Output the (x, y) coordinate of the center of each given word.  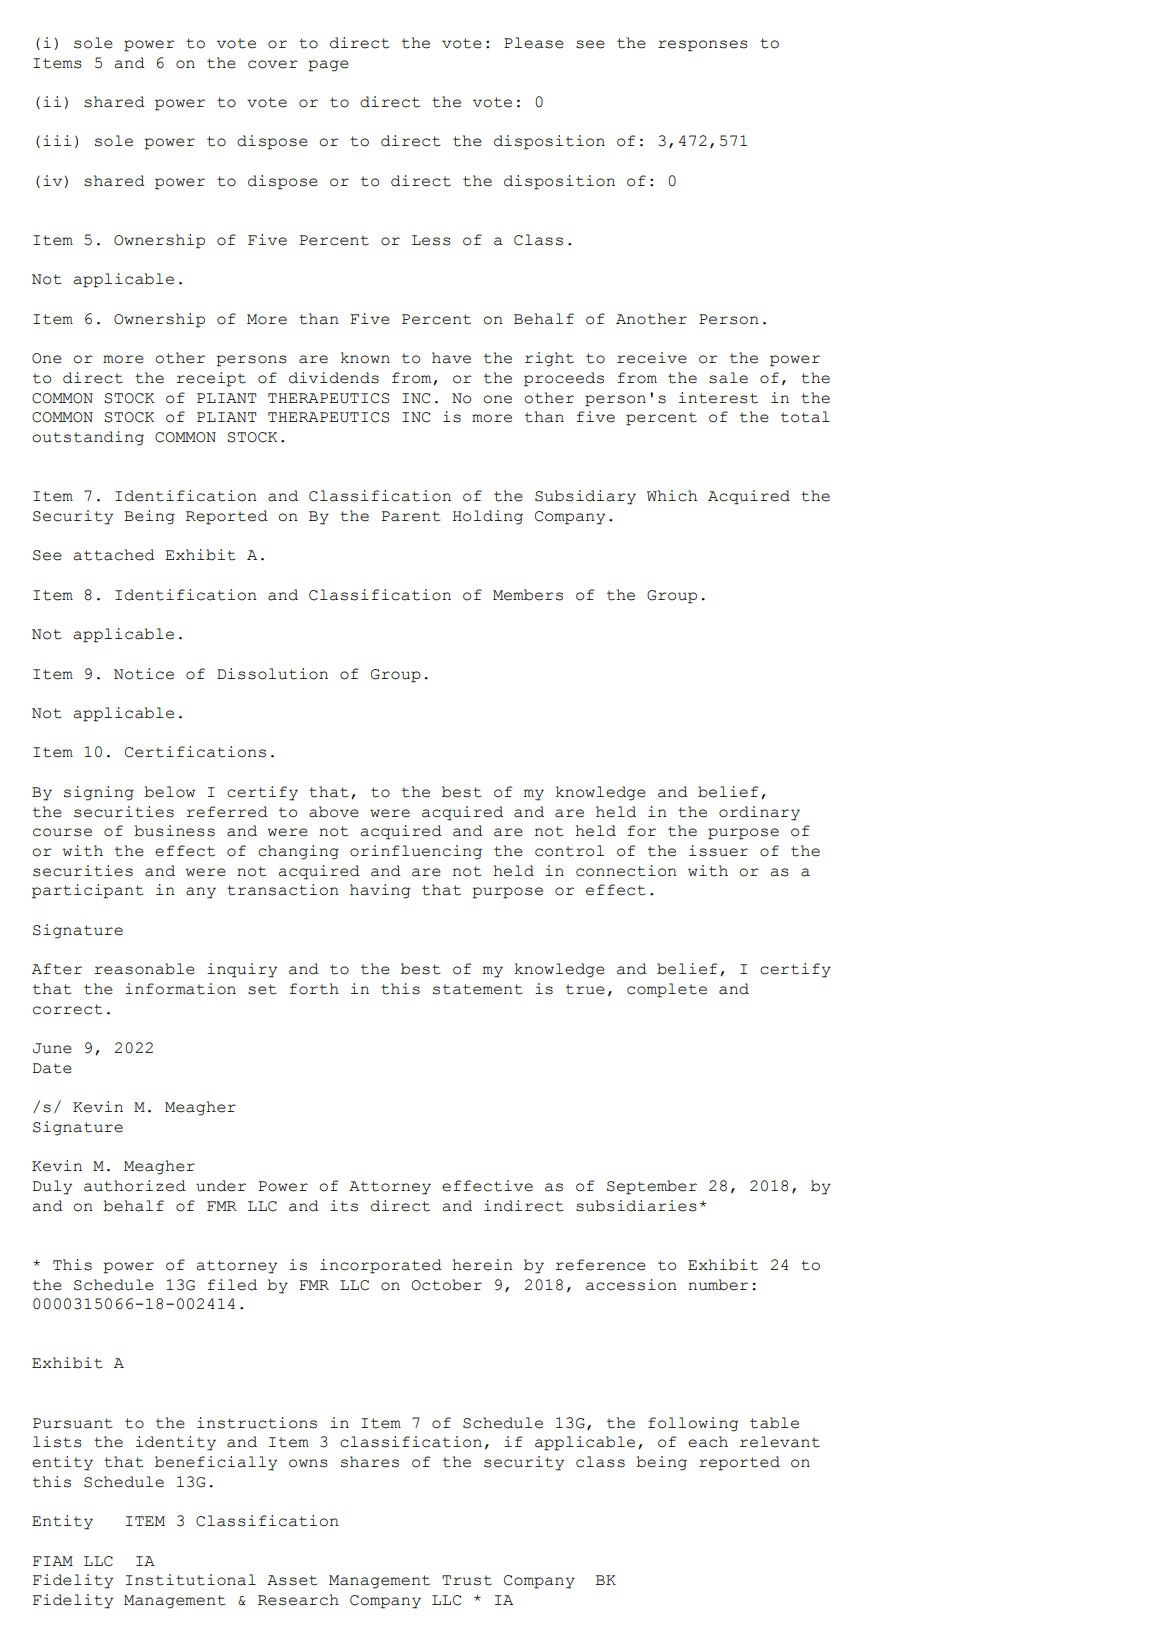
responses (703, 46)
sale (728, 378)
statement (477, 989)
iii (57, 140)
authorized (135, 1186)
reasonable (144, 969)
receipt (211, 379)
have (451, 358)
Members (528, 595)
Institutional (191, 1580)
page (329, 66)
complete (667, 990)
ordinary (759, 813)
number (718, 1285)
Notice (144, 674)
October (446, 1285)
